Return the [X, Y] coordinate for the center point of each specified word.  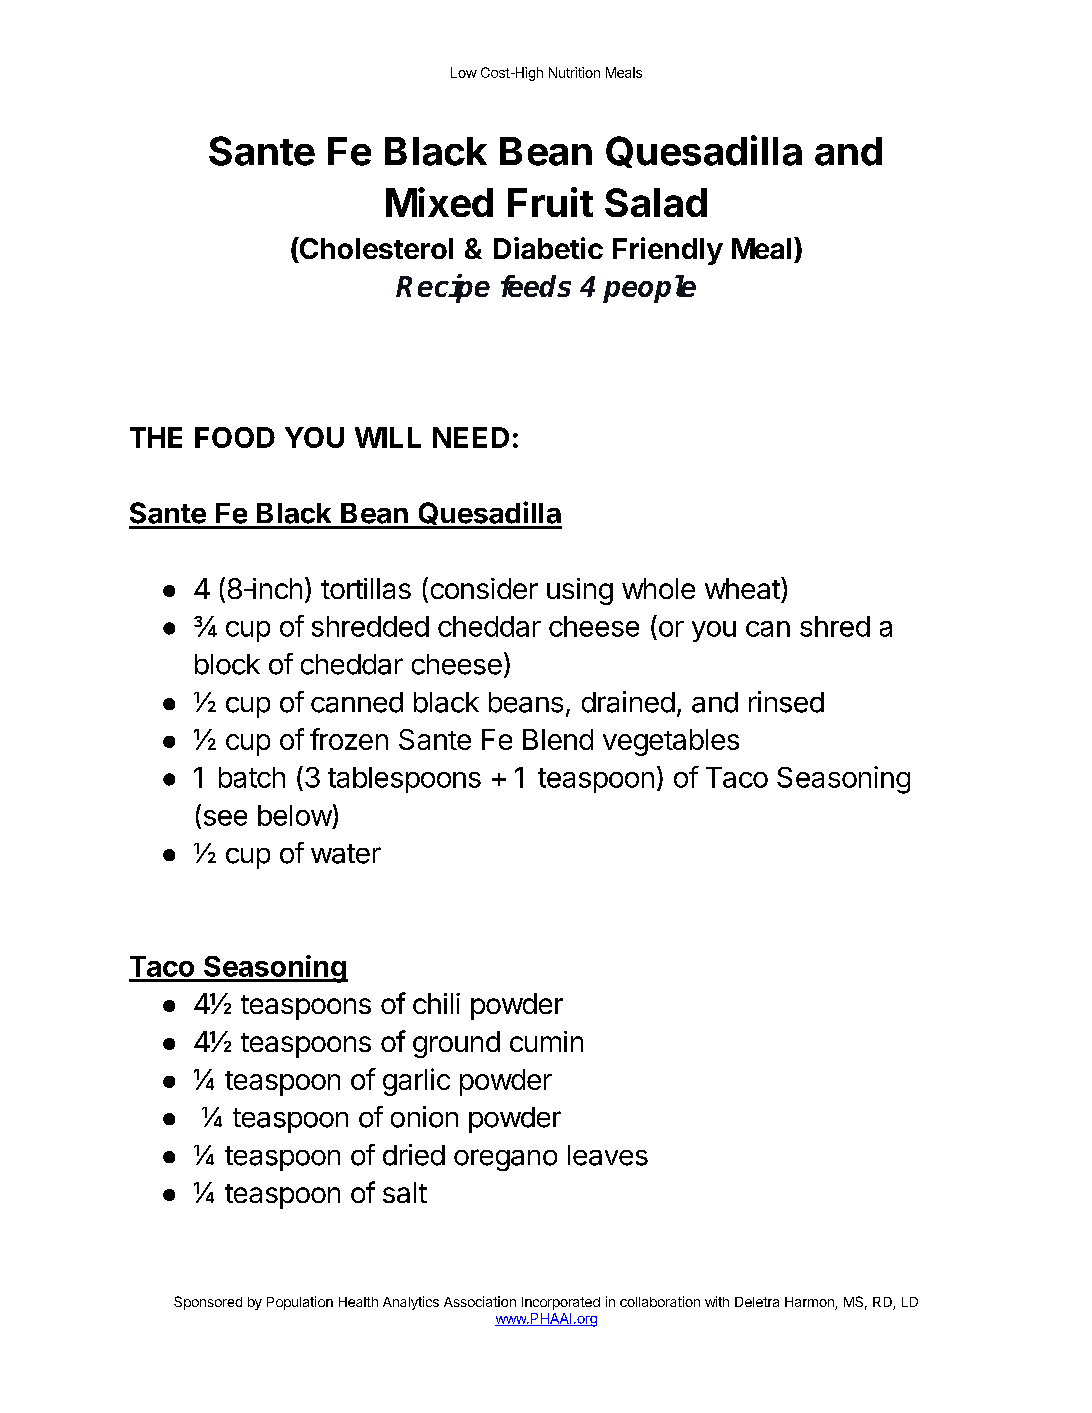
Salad [656, 202]
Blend [558, 739]
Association [480, 1301]
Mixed [439, 202]
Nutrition [574, 72]
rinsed [786, 702]
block [227, 664]
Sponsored [208, 1303]
